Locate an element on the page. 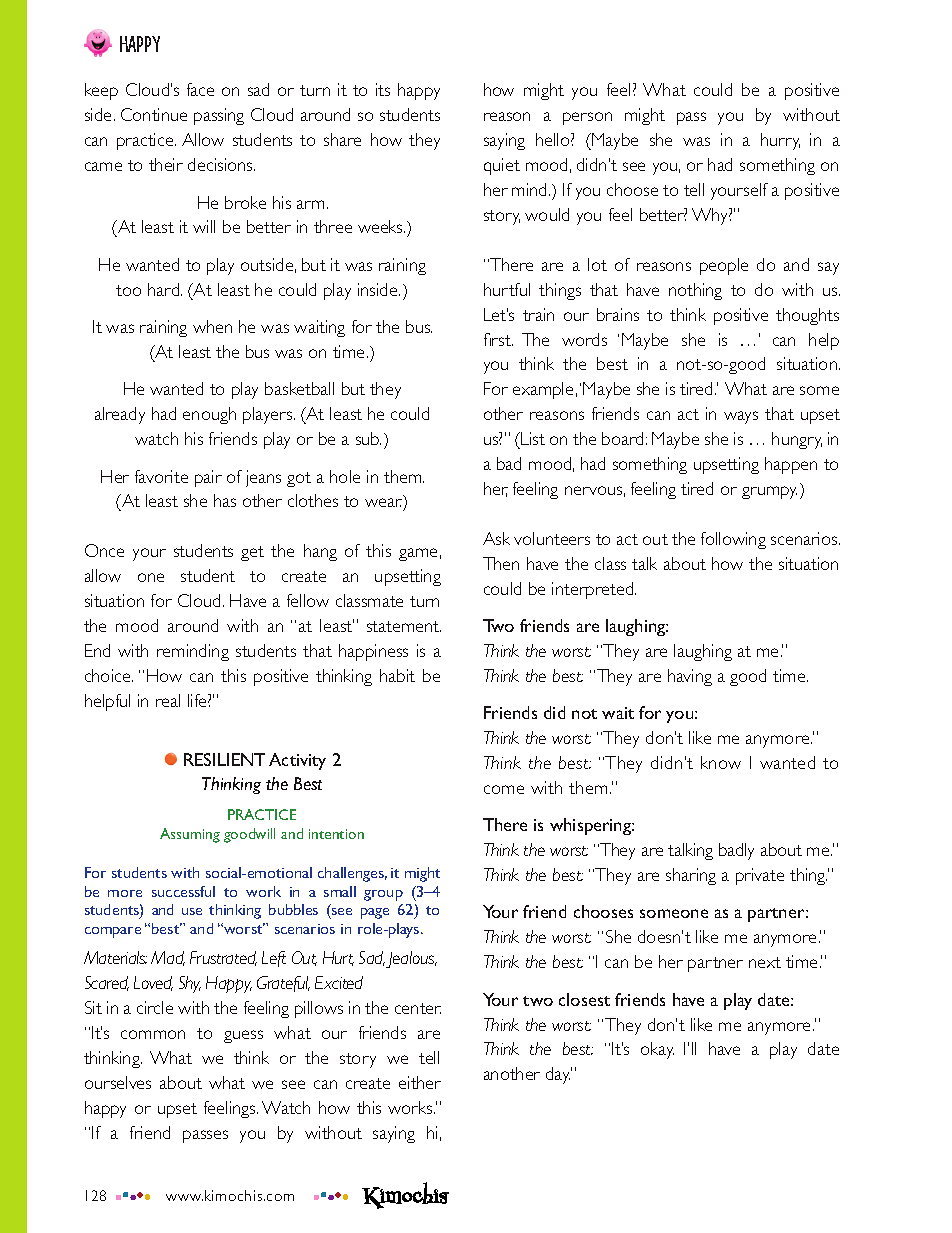 The image size is (952, 1233). common is located at coordinates (153, 1034).
